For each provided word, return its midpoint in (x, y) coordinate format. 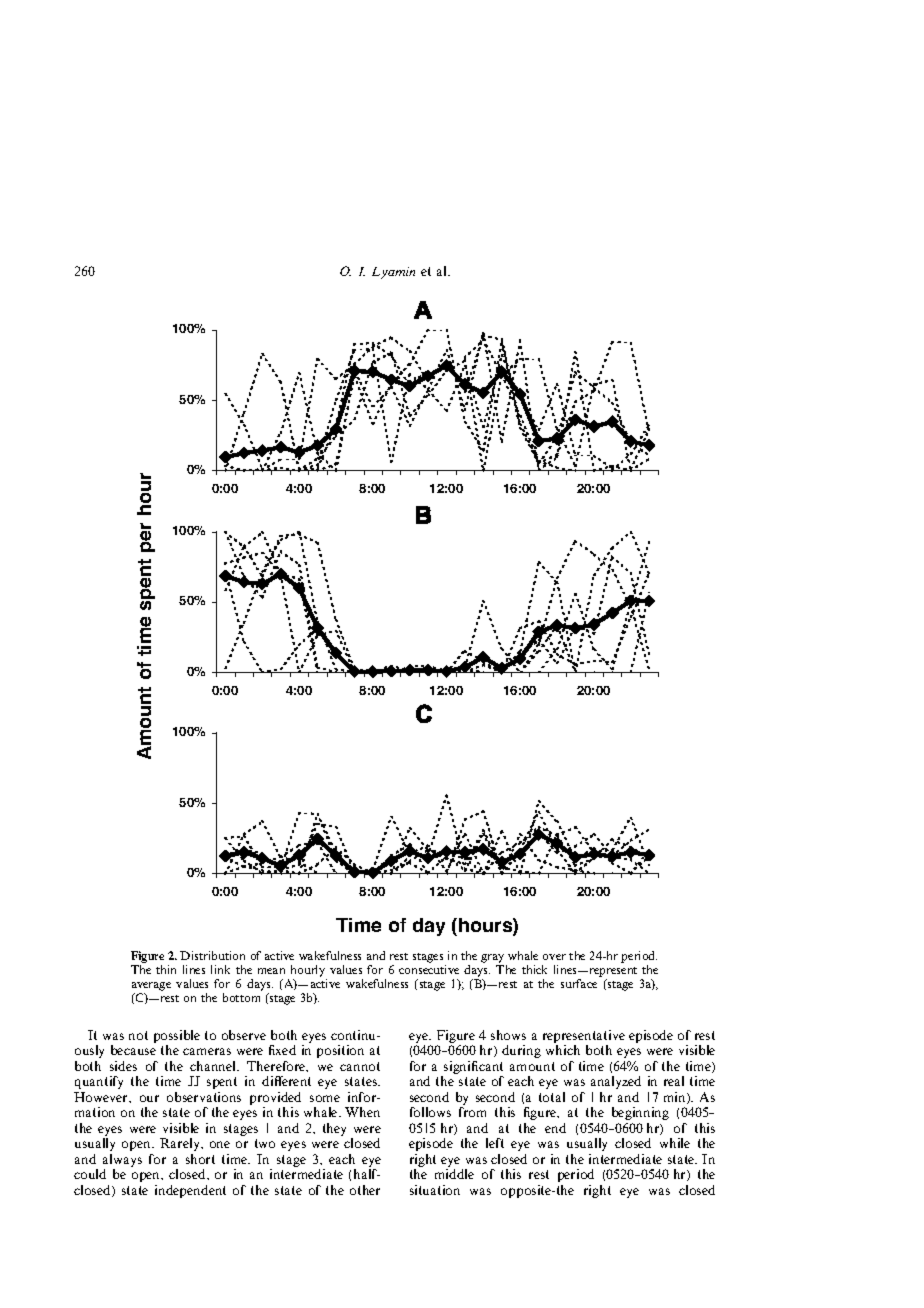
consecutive (429, 969)
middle (454, 1174)
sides (123, 1066)
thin (166, 969)
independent (190, 1191)
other (365, 1190)
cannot (360, 1066)
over (554, 957)
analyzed (616, 1082)
